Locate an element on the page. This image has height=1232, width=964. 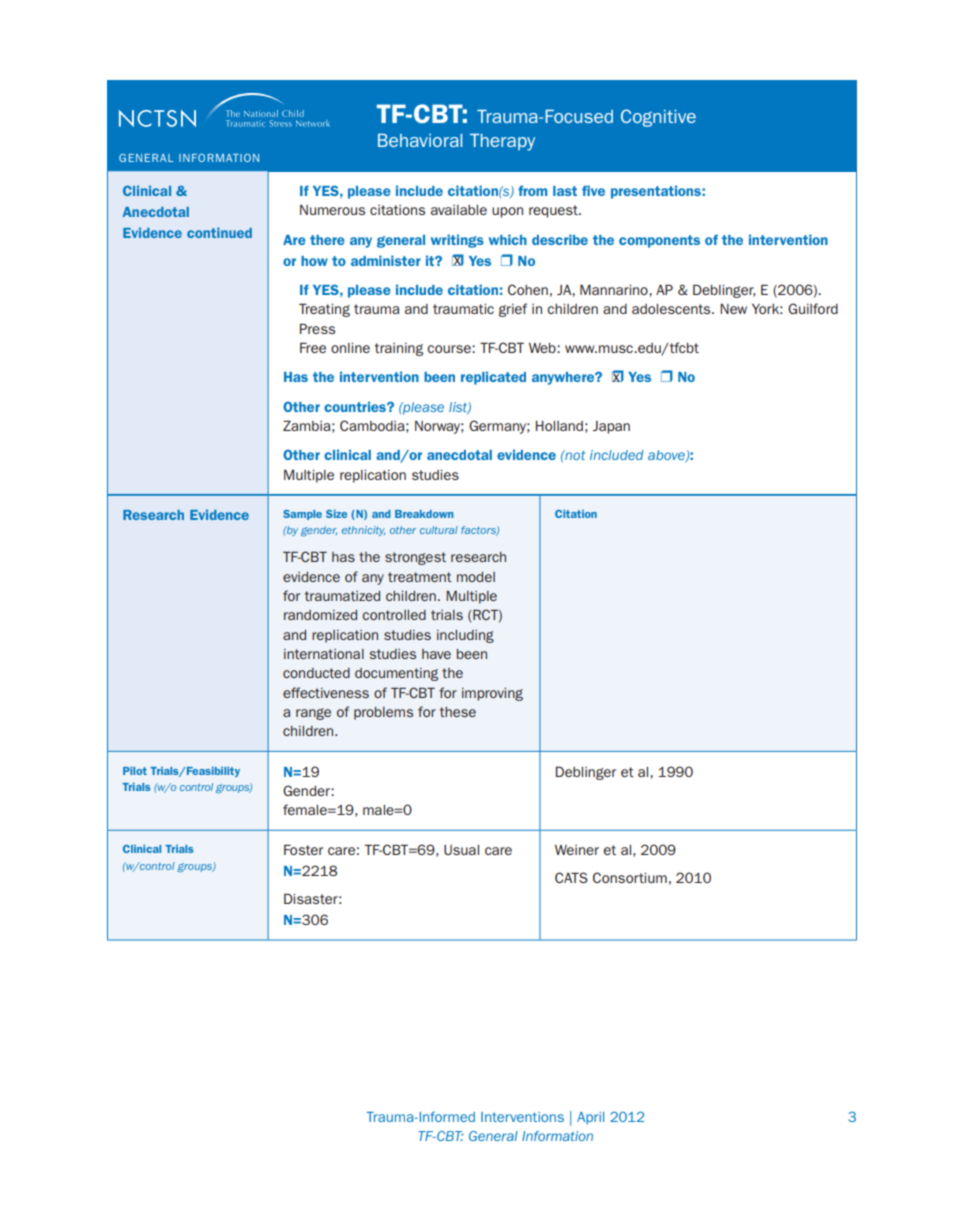
New is located at coordinates (733, 308).
